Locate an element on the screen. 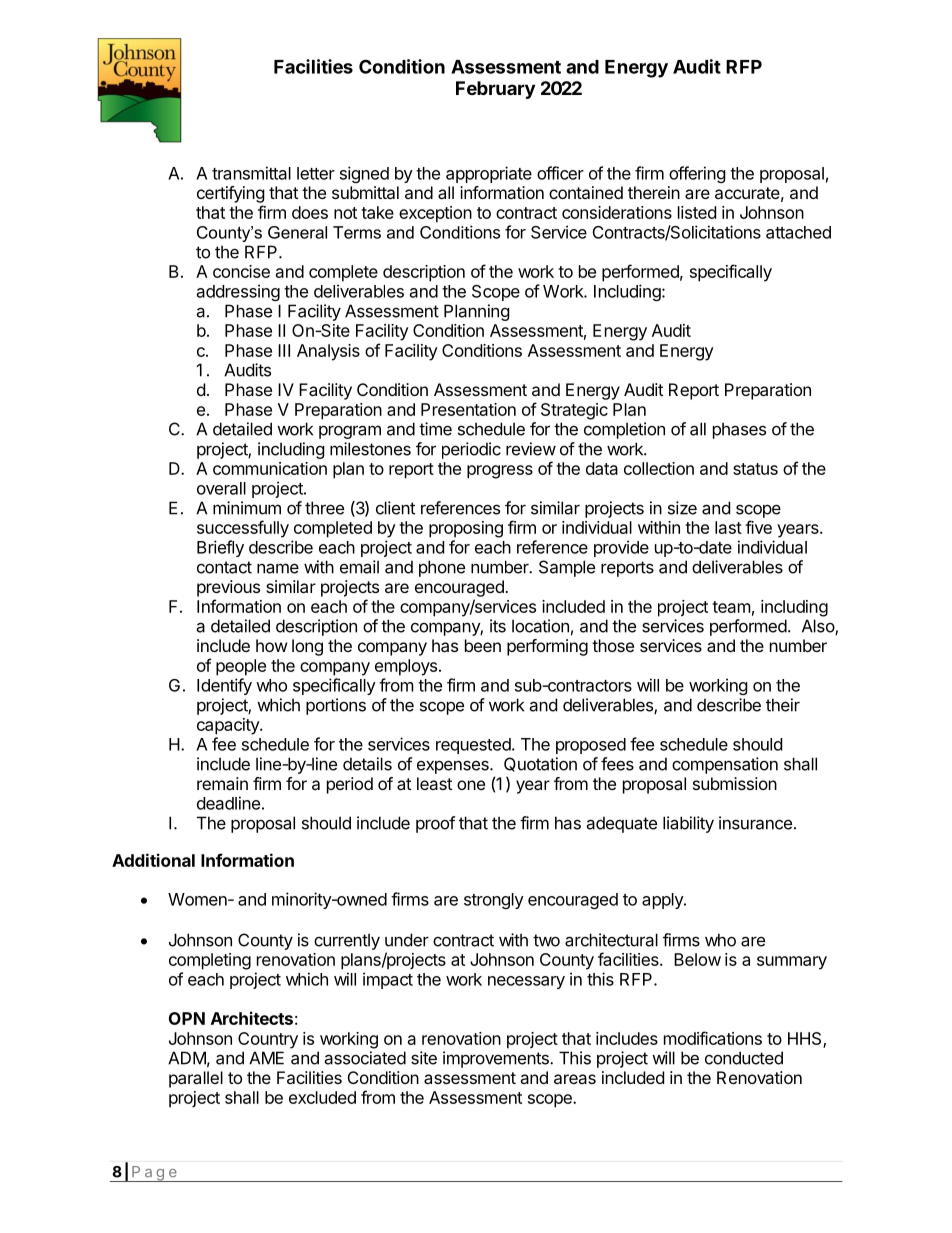 The width and height of the screenshot is (952, 1233). Presentation is located at coordinates (468, 409).
